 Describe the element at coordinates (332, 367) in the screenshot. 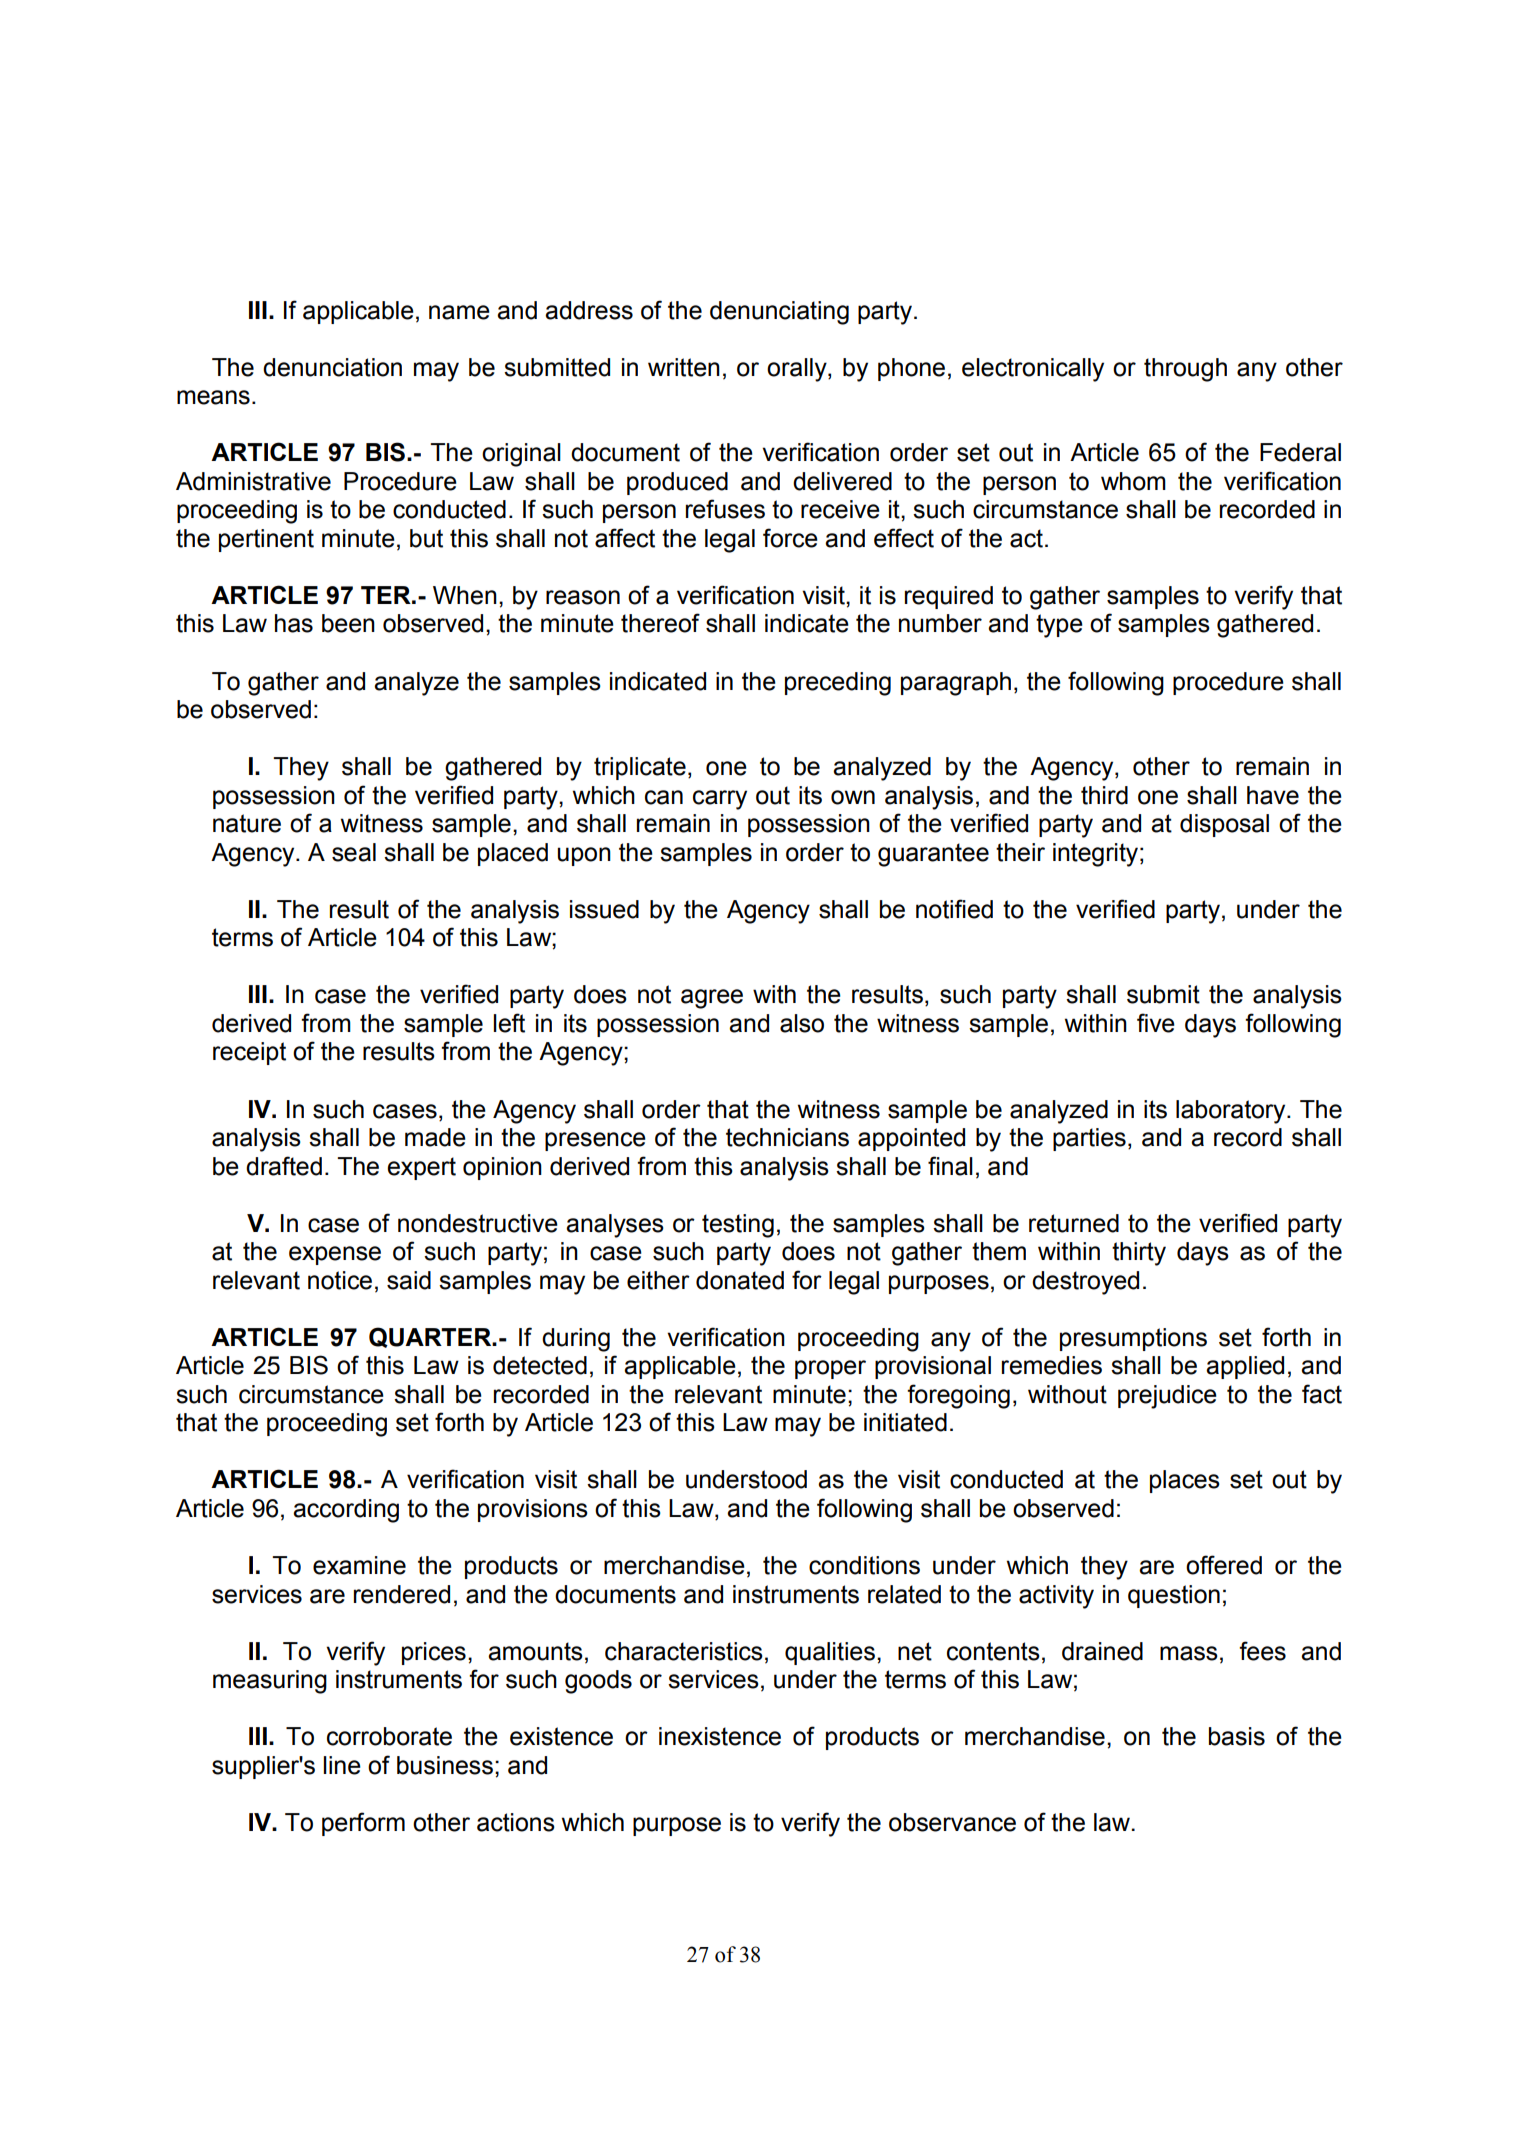

I see `denunciation` at that location.
